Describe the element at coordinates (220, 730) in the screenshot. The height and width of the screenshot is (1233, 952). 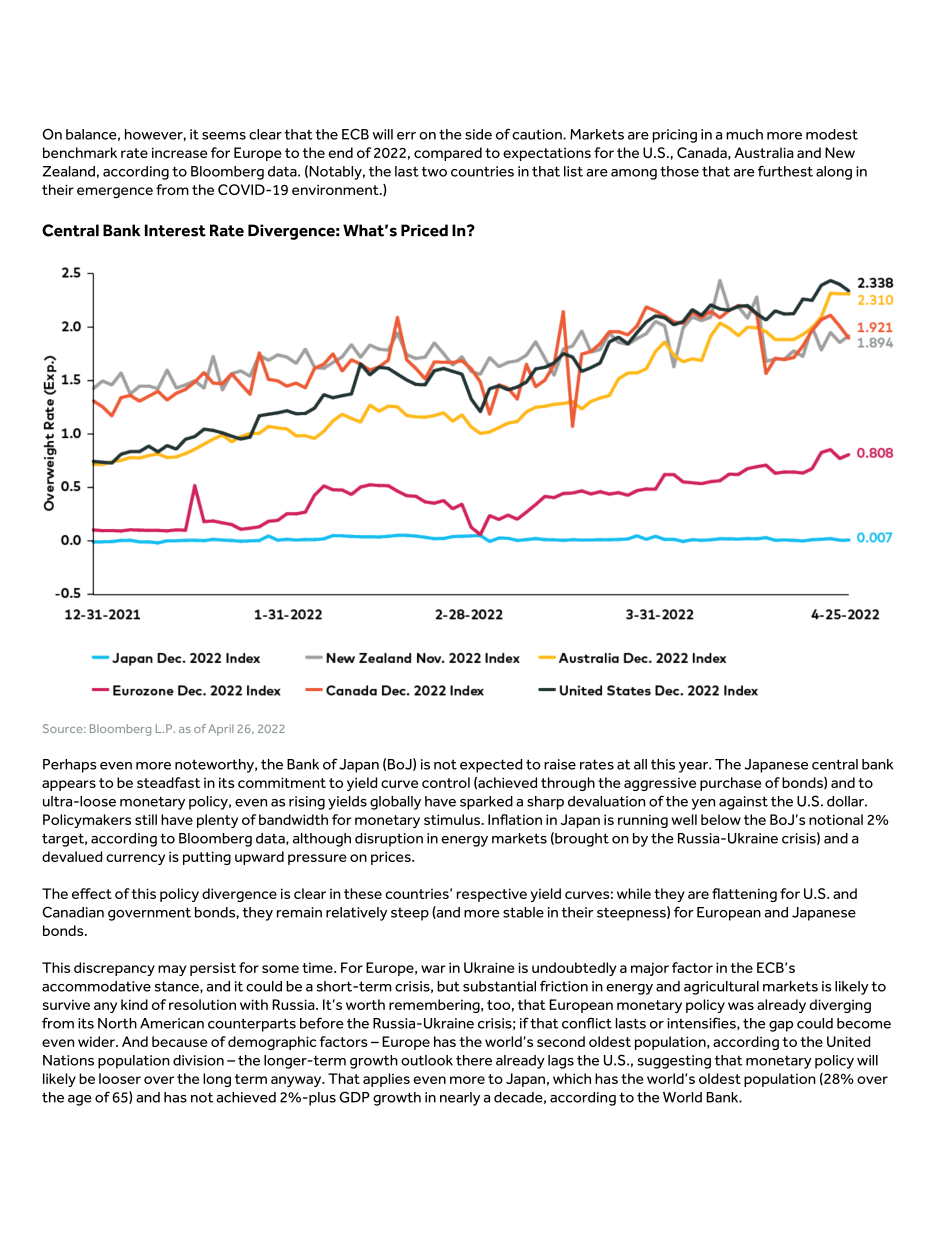
I see `April` at that location.
